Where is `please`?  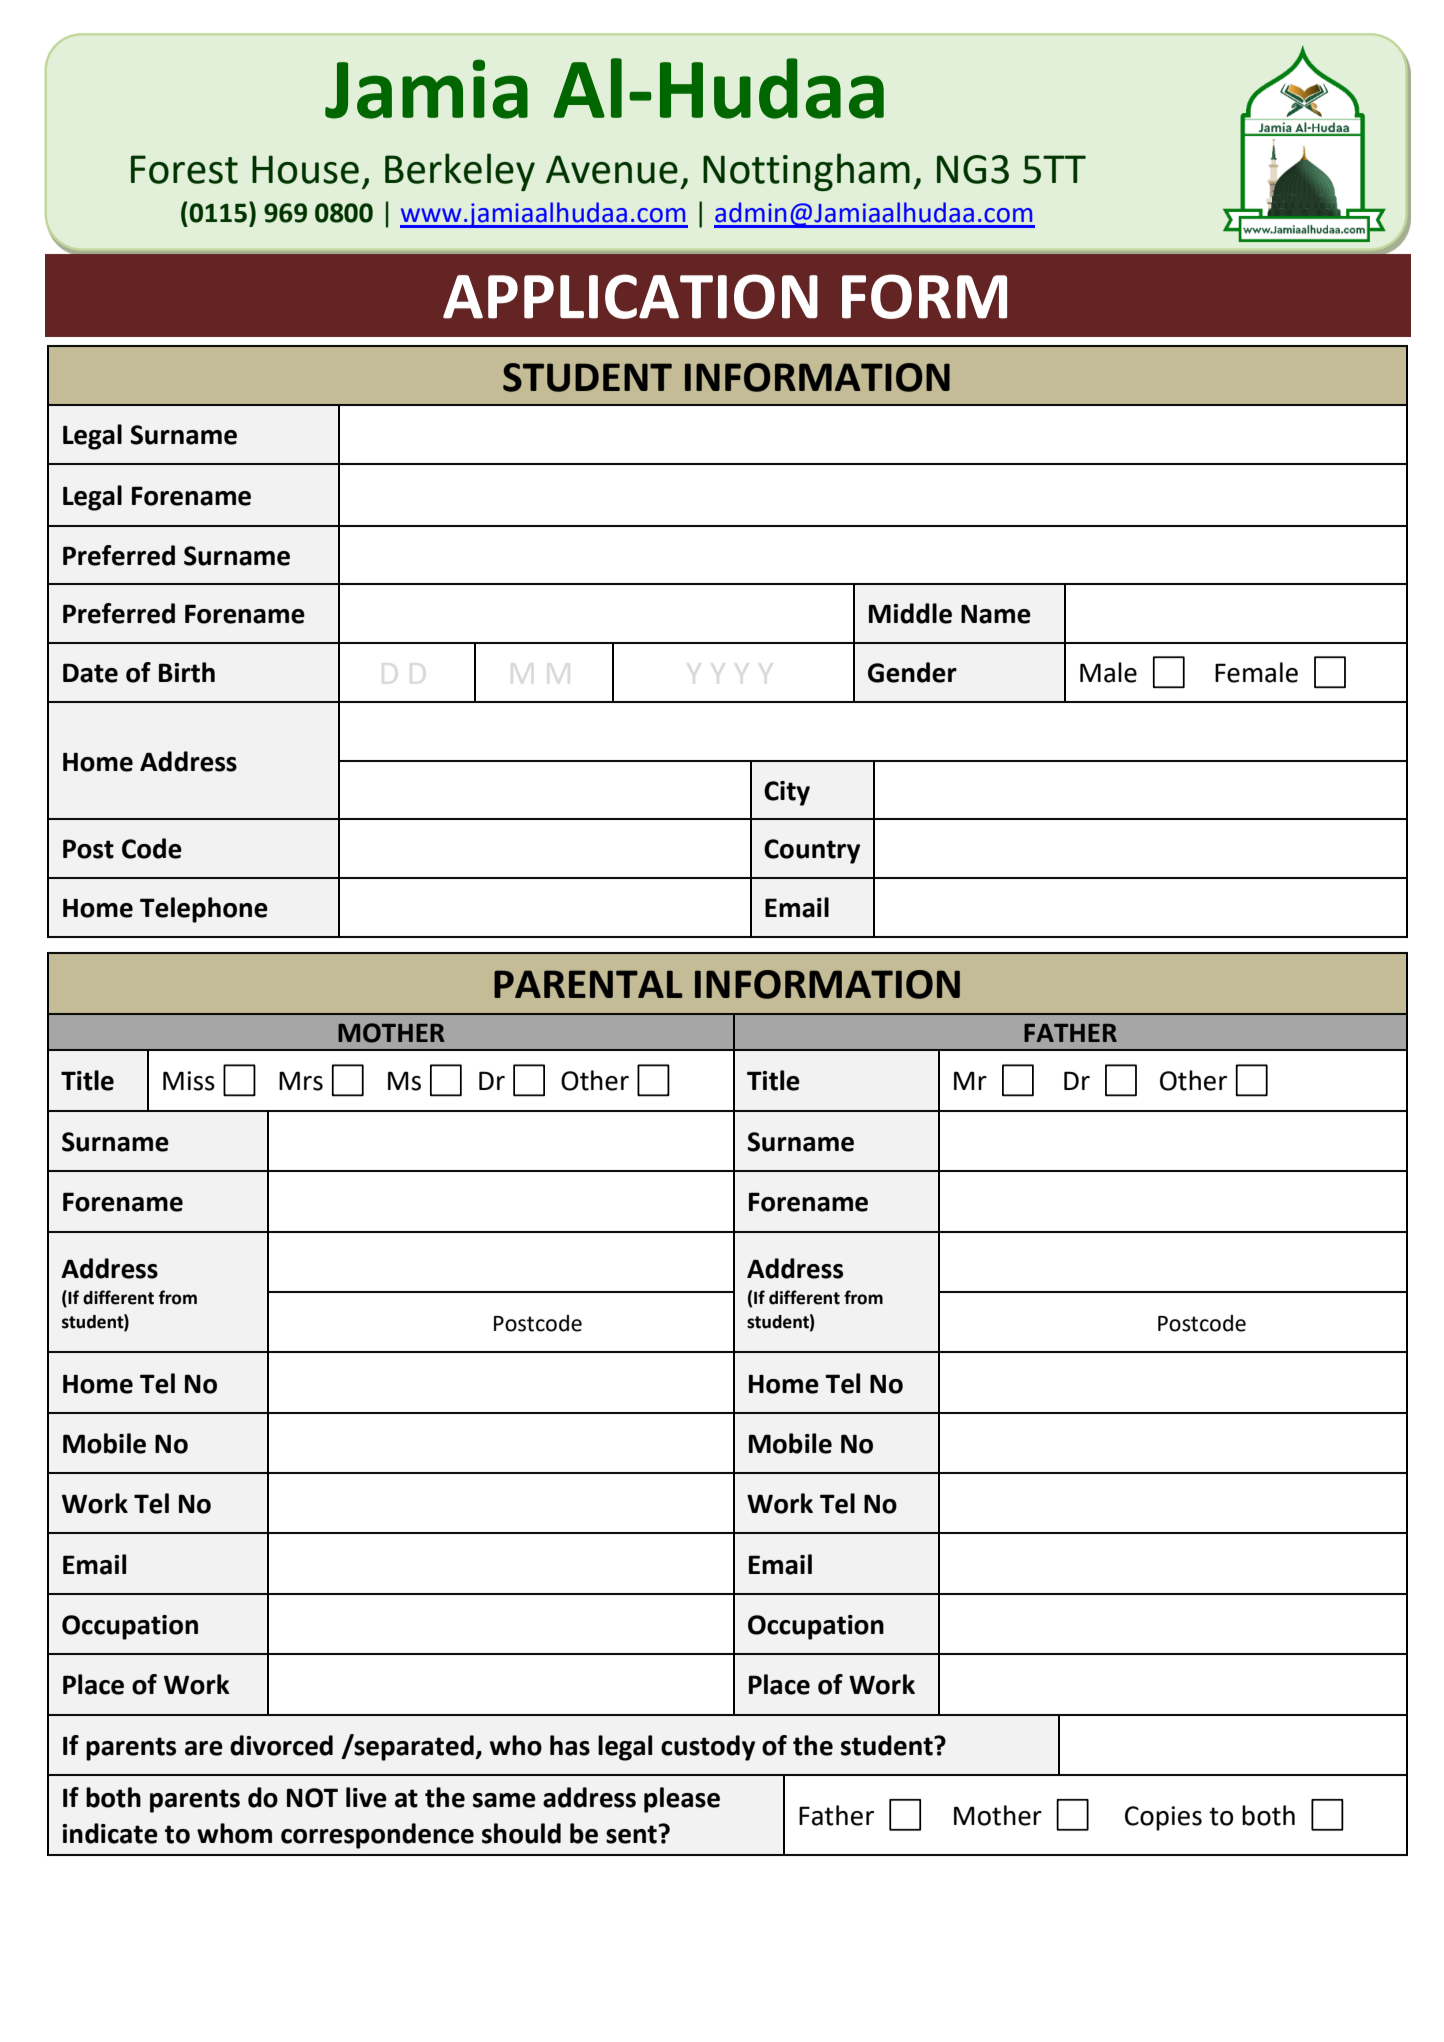 please is located at coordinates (682, 1800).
